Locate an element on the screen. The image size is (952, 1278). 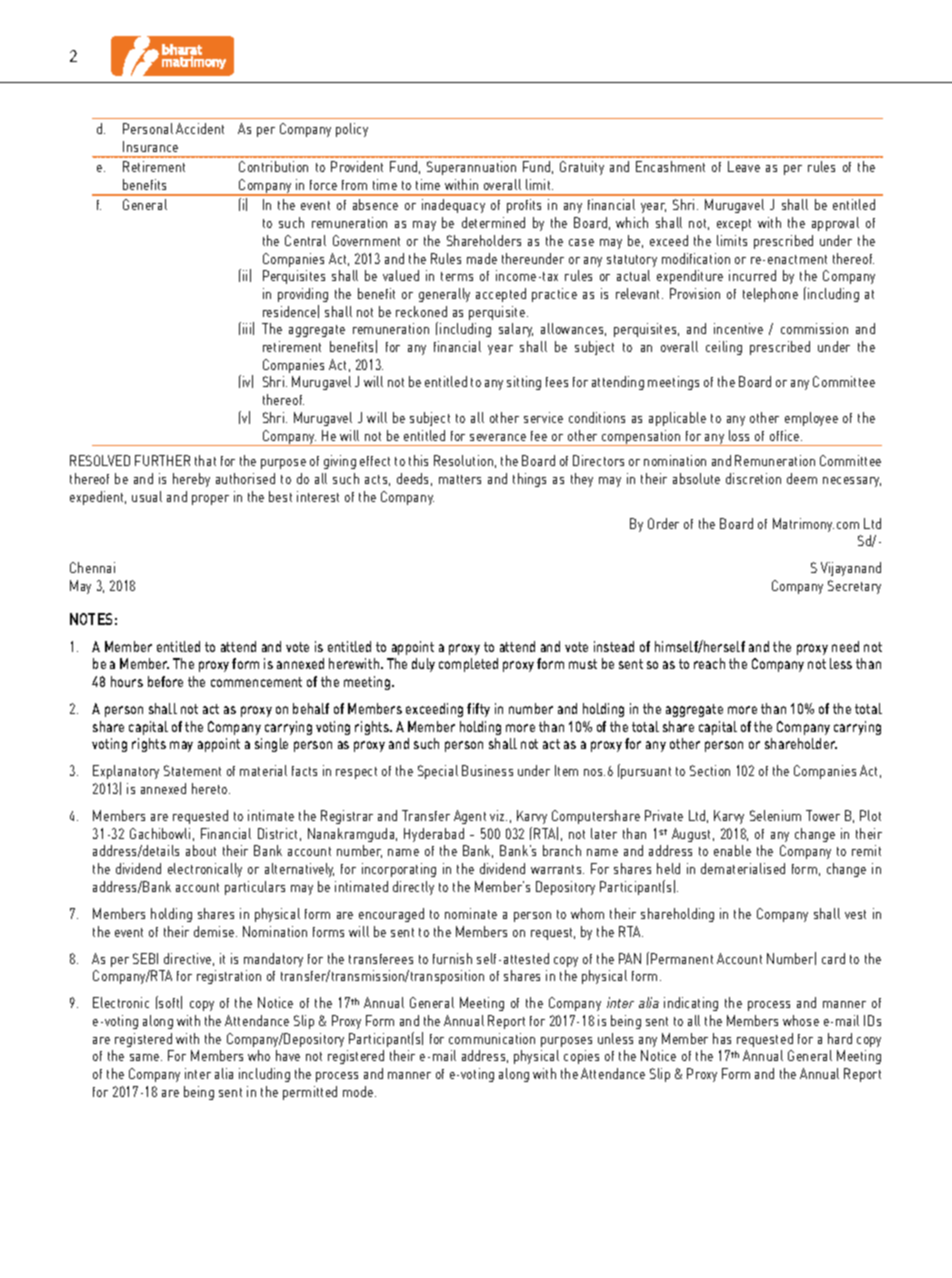
employee is located at coordinates (811, 419).
